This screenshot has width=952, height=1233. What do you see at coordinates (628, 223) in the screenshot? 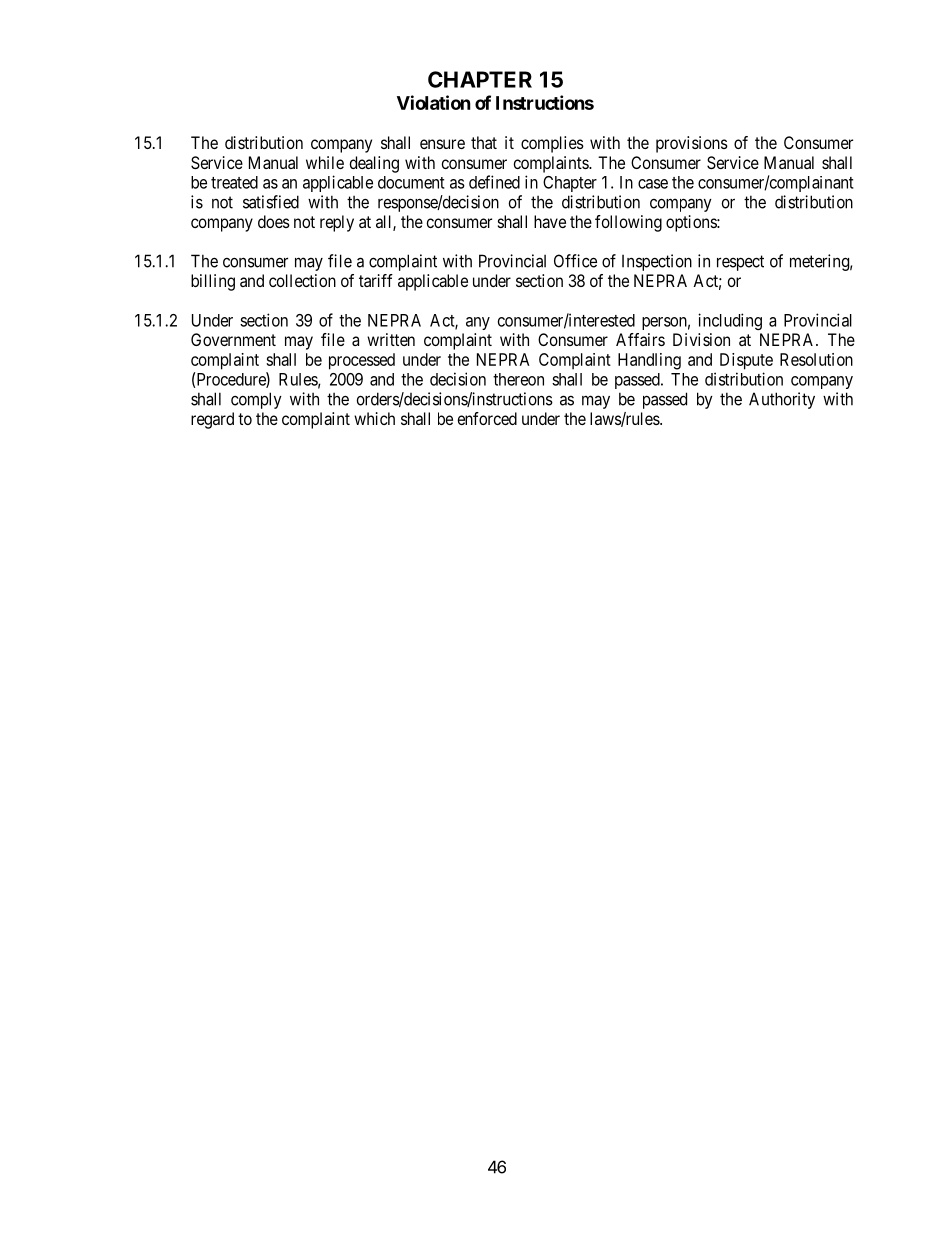
I see `following` at bounding box center [628, 223].
